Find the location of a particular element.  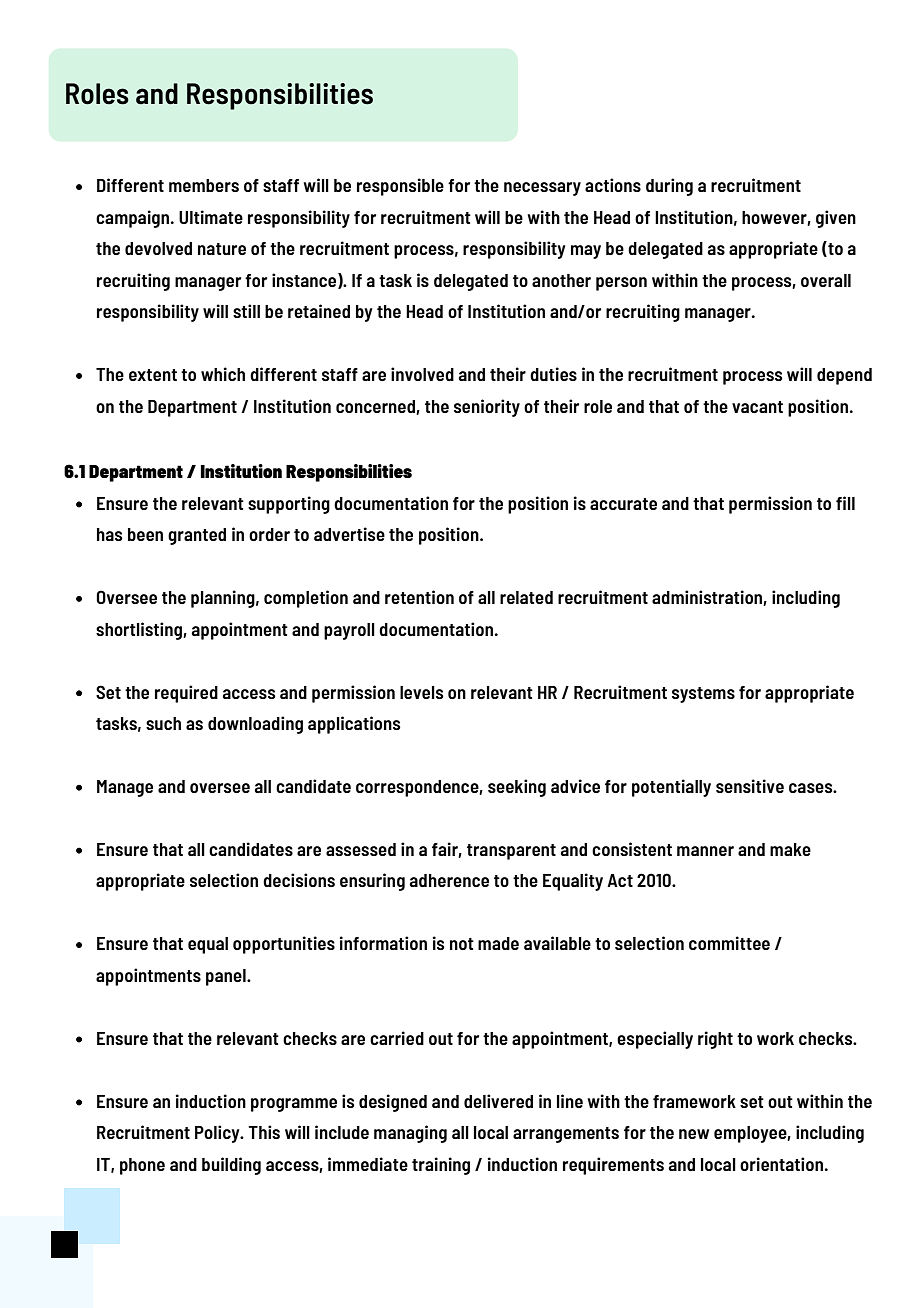

Ultimate is located at coordinates (211, 217).
